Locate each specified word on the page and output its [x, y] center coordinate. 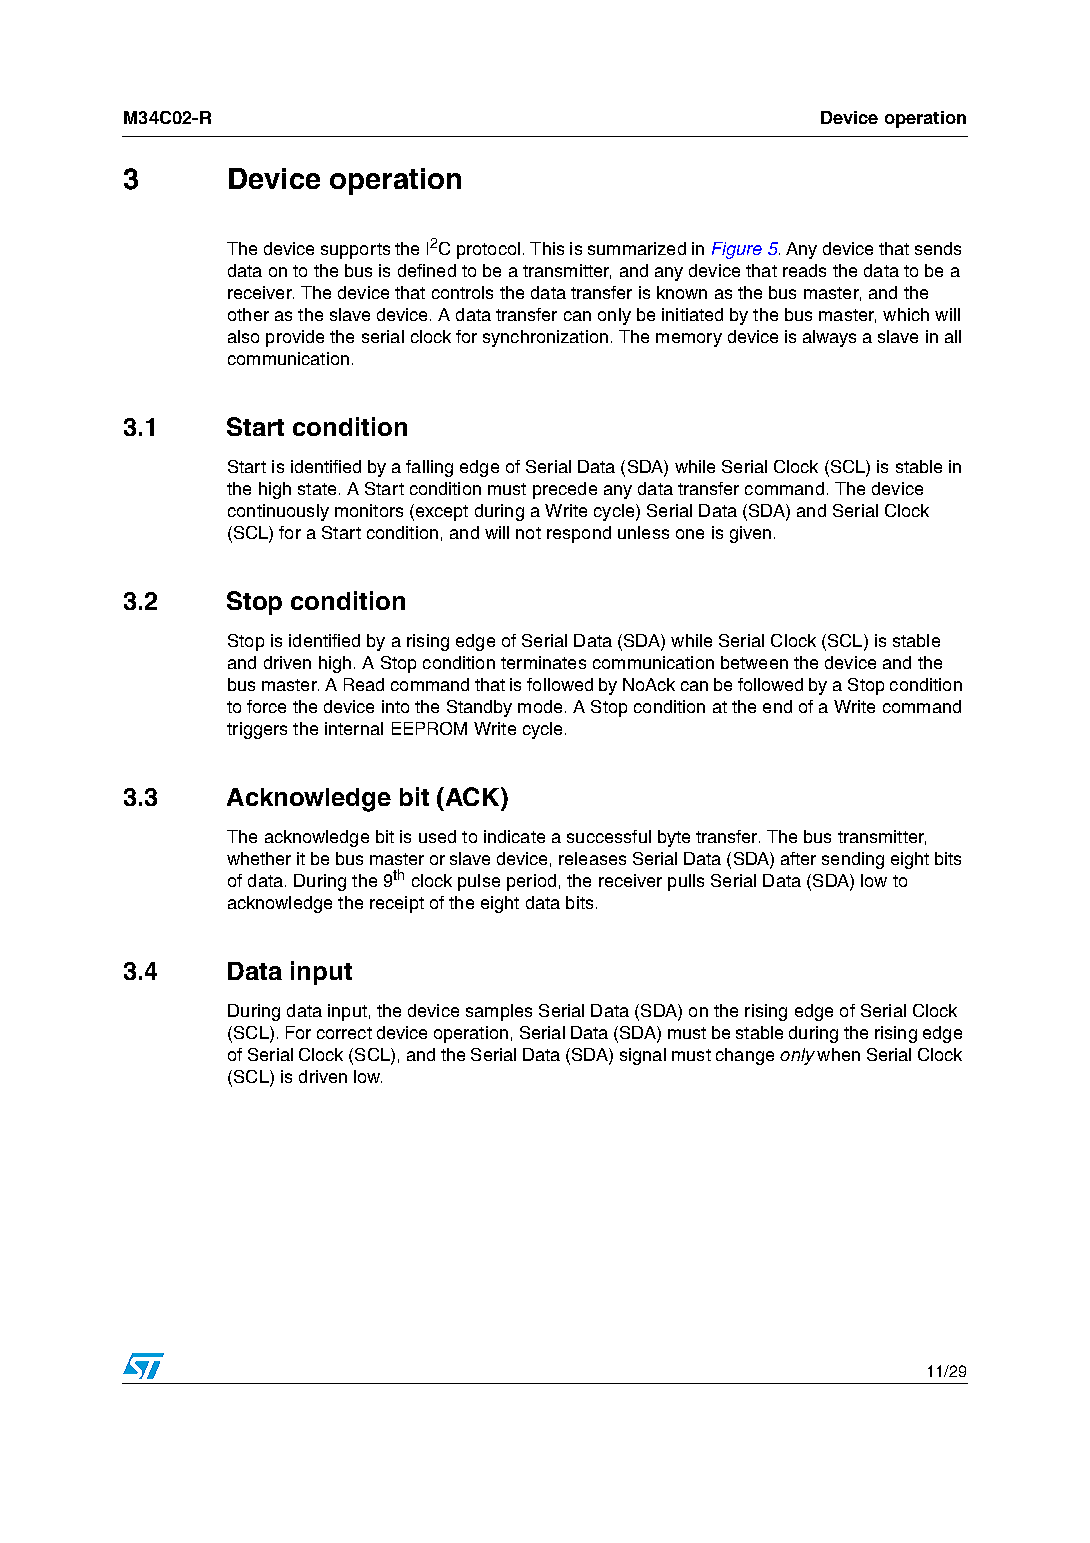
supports [355, 251]
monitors [369, 510]
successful [609, 836]
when [838, 1054]
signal [643, 1056]
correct [344, 1033]
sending [853, 860]
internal [354, 728]
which [906, 314]
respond [579, 534]
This [547, 248]
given [750, 534]
